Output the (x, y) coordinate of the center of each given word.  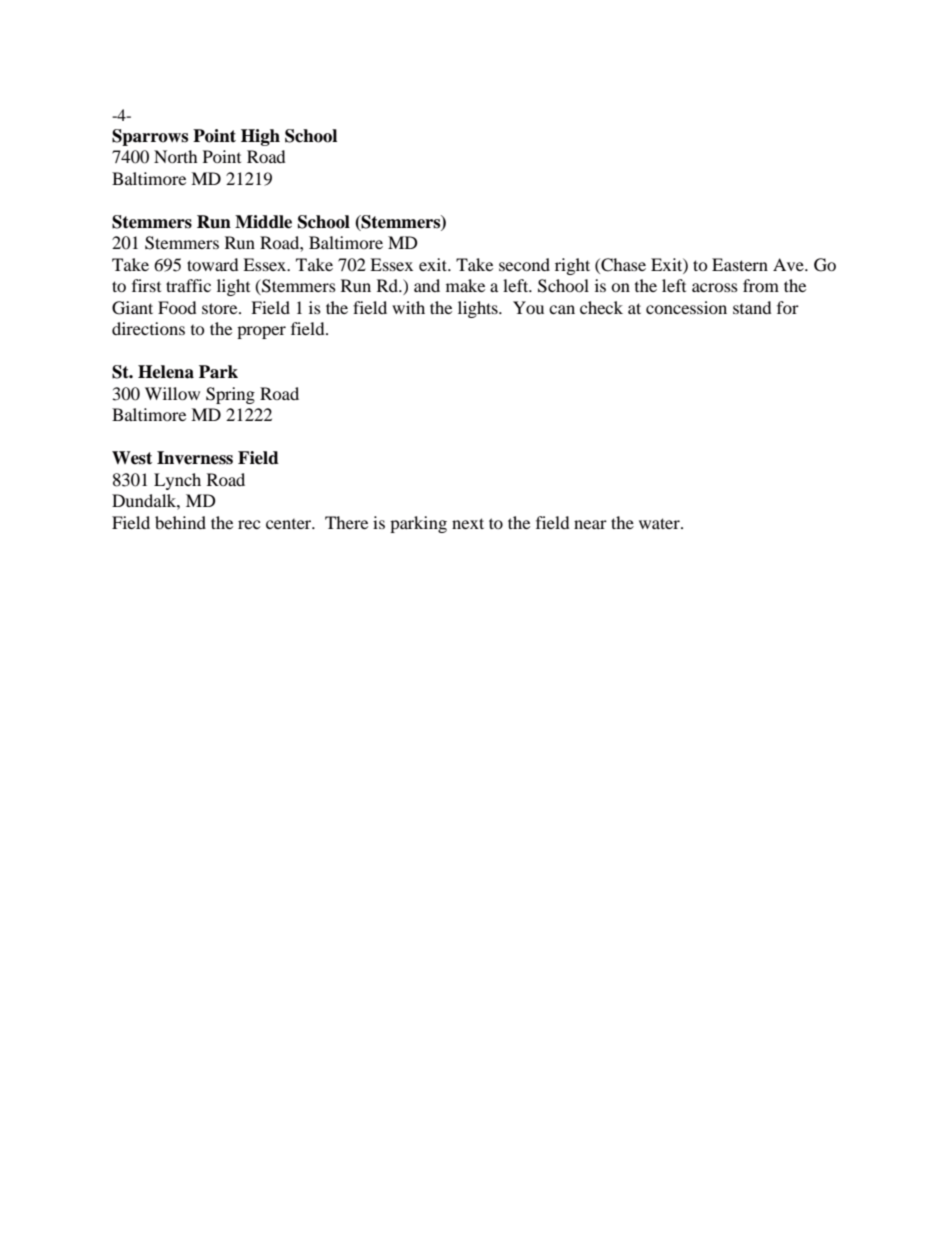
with (408, 307)
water (660, 523)
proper (261, 332)
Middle (263, 222)
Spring (230, 395)
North (176, 156)
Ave (789, 264)
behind (180, 522)
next (468, 523)
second (524, 264)
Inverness (195, 458)
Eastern (740, 264)
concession (686, 307)
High (260, 137)
